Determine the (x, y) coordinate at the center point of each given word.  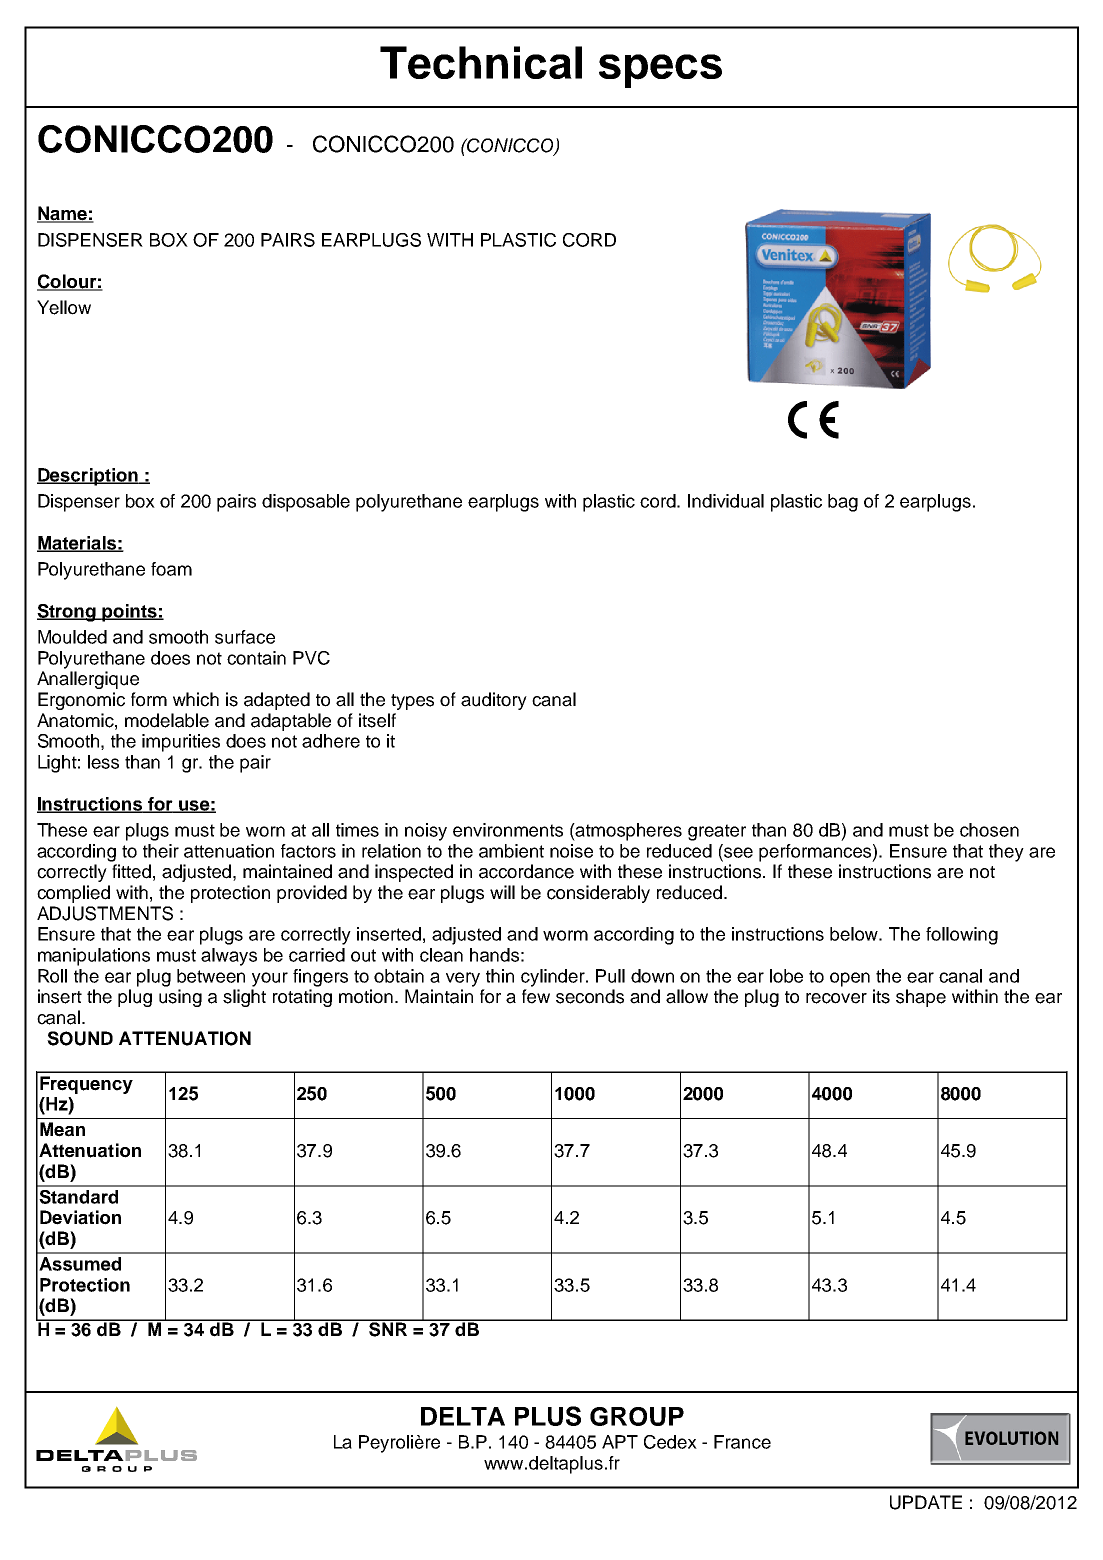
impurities (181, 743)
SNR (388, 1328)
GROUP (637, 1416)
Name (63, 214)
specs (660, 71)
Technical (481, 62)
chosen (989, 830)
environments (508, 830)
